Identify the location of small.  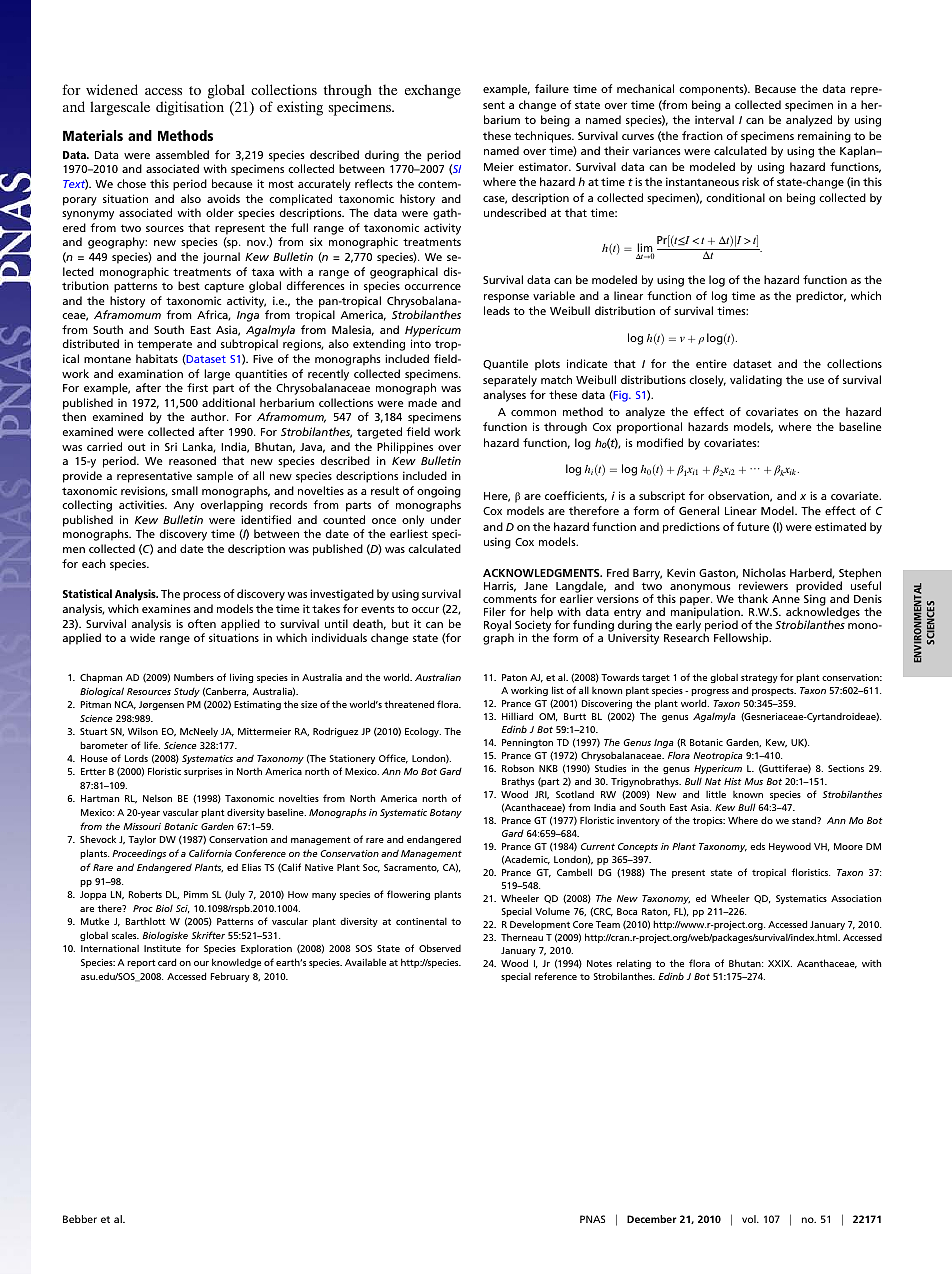
(185, 490).
